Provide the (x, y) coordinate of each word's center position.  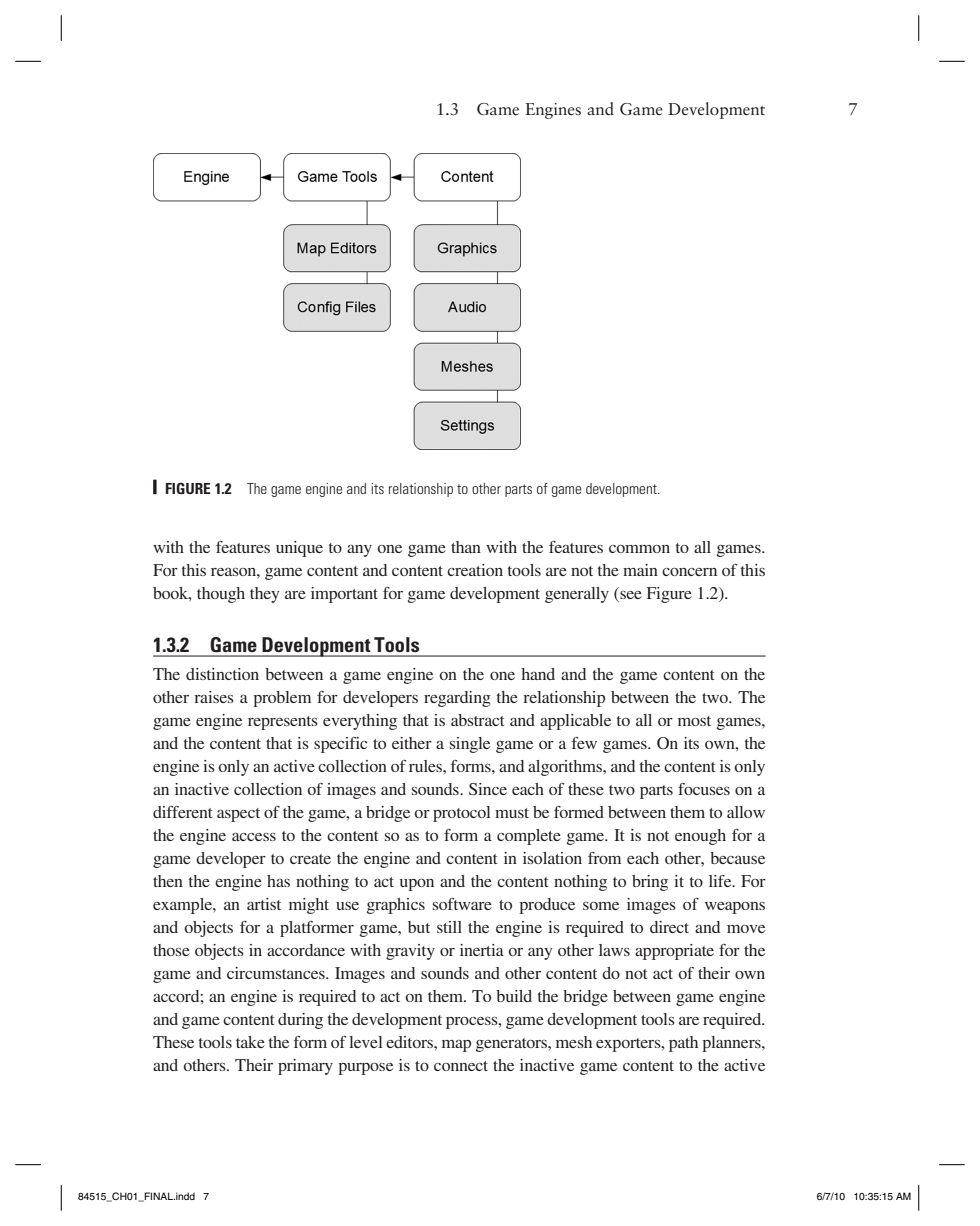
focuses (704, 789)
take (250, 1042)
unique (299, 549)
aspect (238, 815)
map (456, 1046)
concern (689, 572)
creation (475, 570)
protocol (462, 814)
